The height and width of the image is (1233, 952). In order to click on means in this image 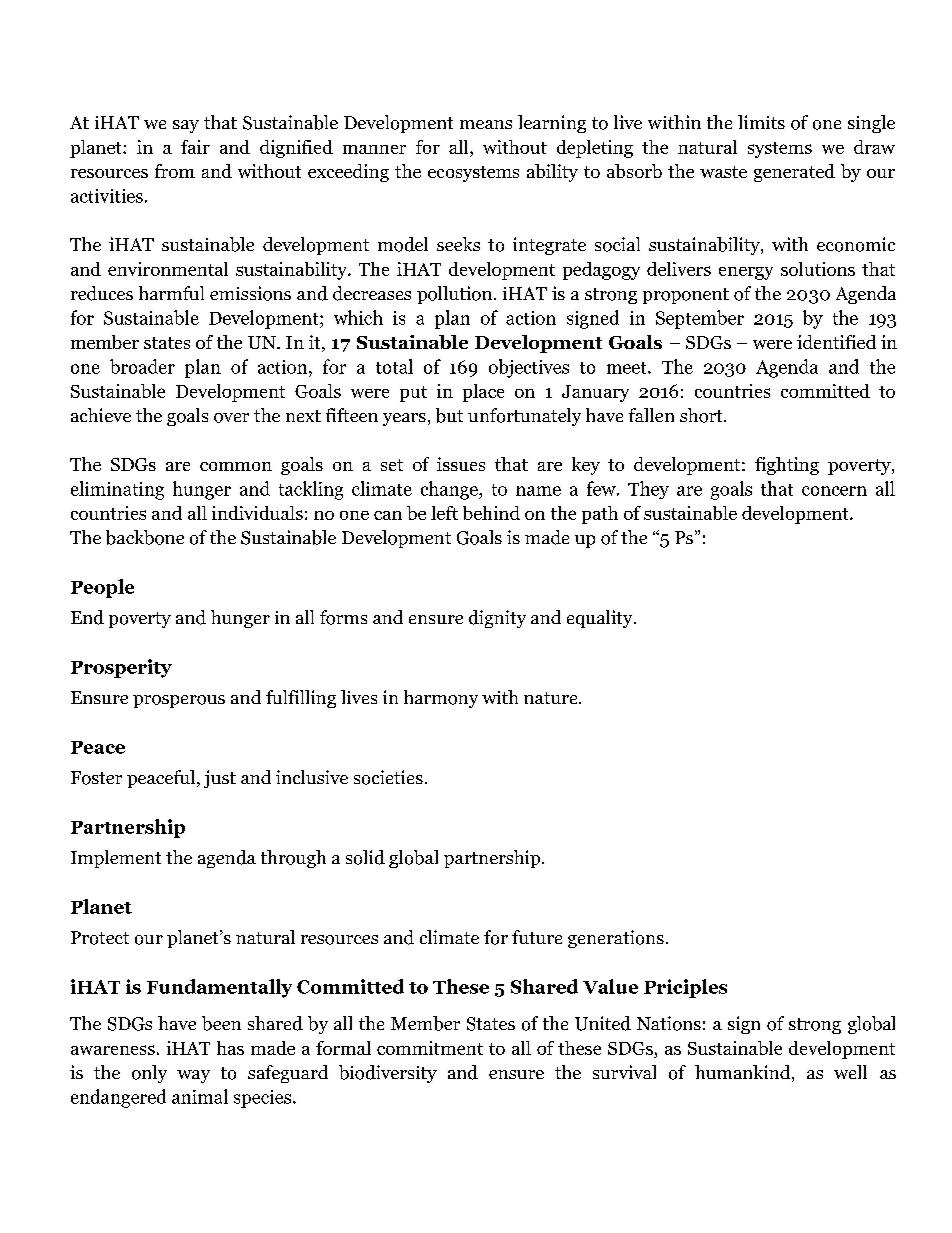, I will do `click(486, 124)`.
